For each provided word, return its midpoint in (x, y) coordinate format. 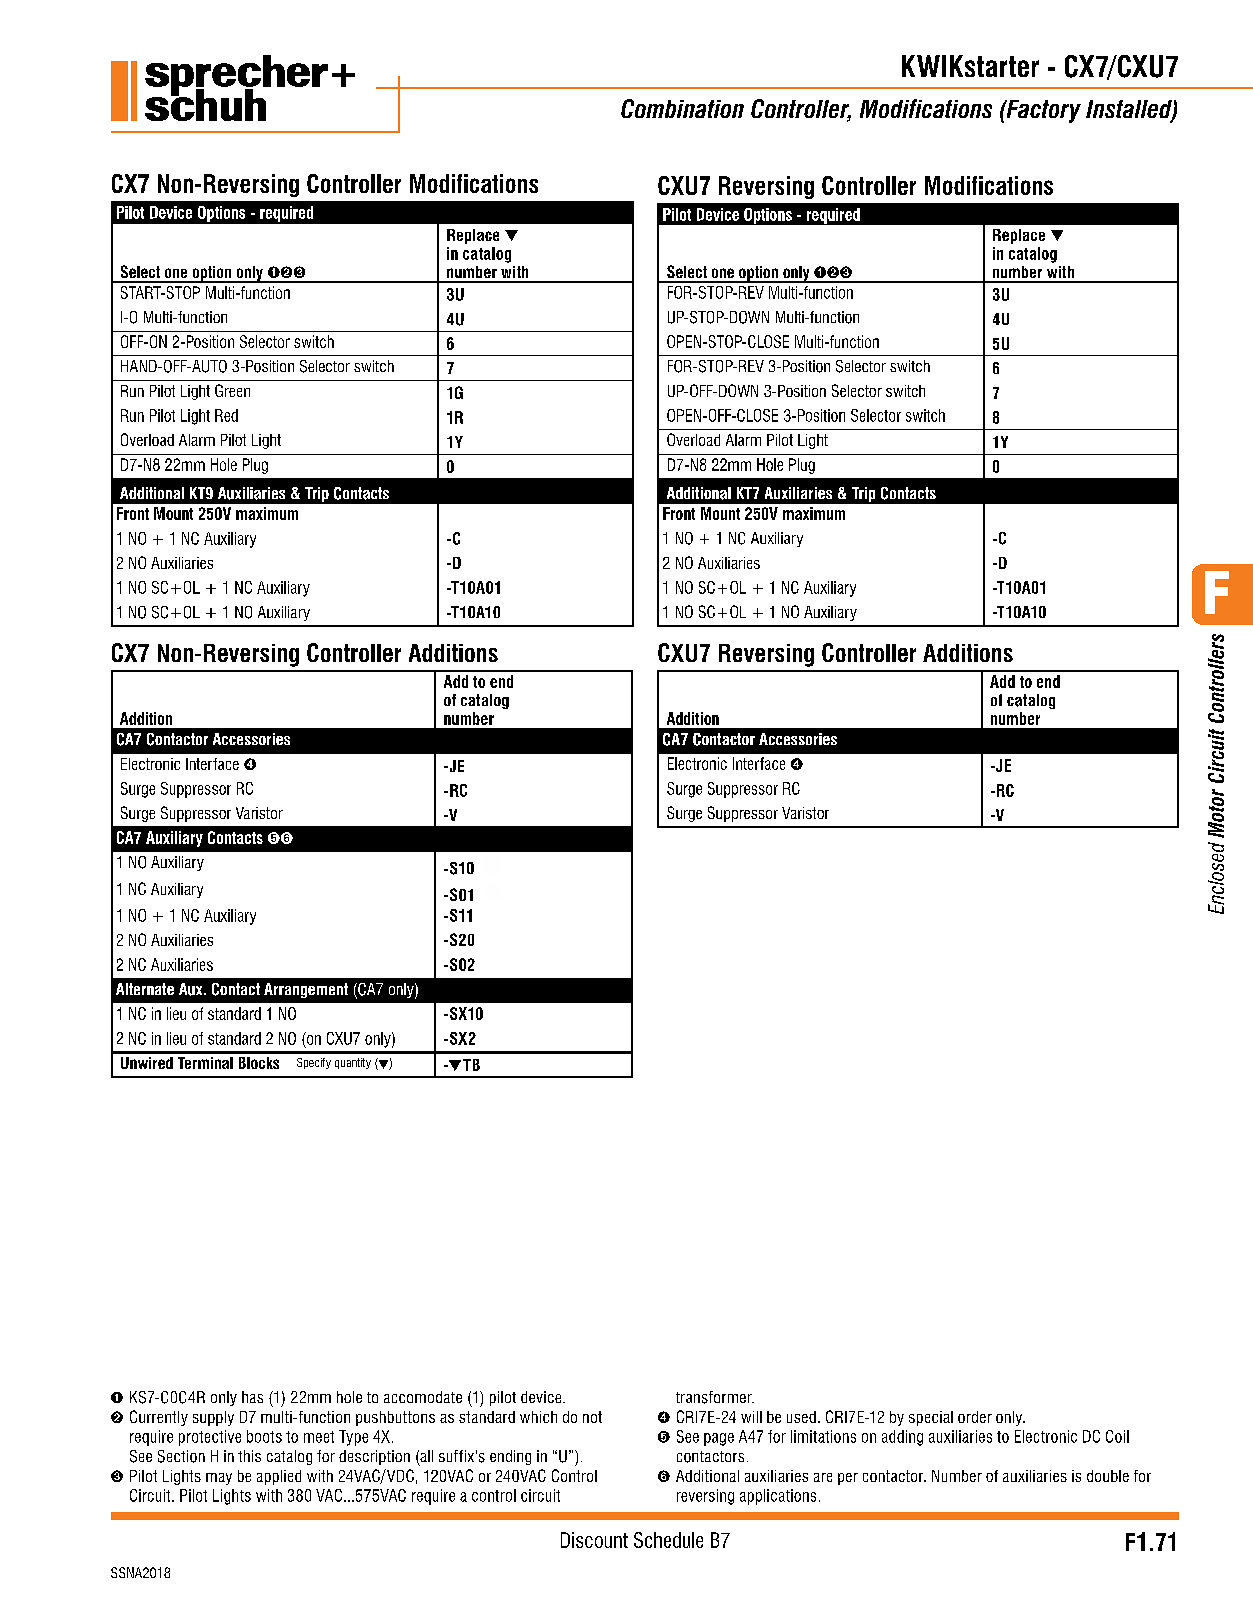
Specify (314, 1063)
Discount (594, 1540)
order (975, 1417)
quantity (353, 1063)
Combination (682, 108)
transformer (715, 1397)
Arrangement (306, 990)
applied (279, 1477)
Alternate (145, 989)
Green (232, 390)
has (252, 1397)
